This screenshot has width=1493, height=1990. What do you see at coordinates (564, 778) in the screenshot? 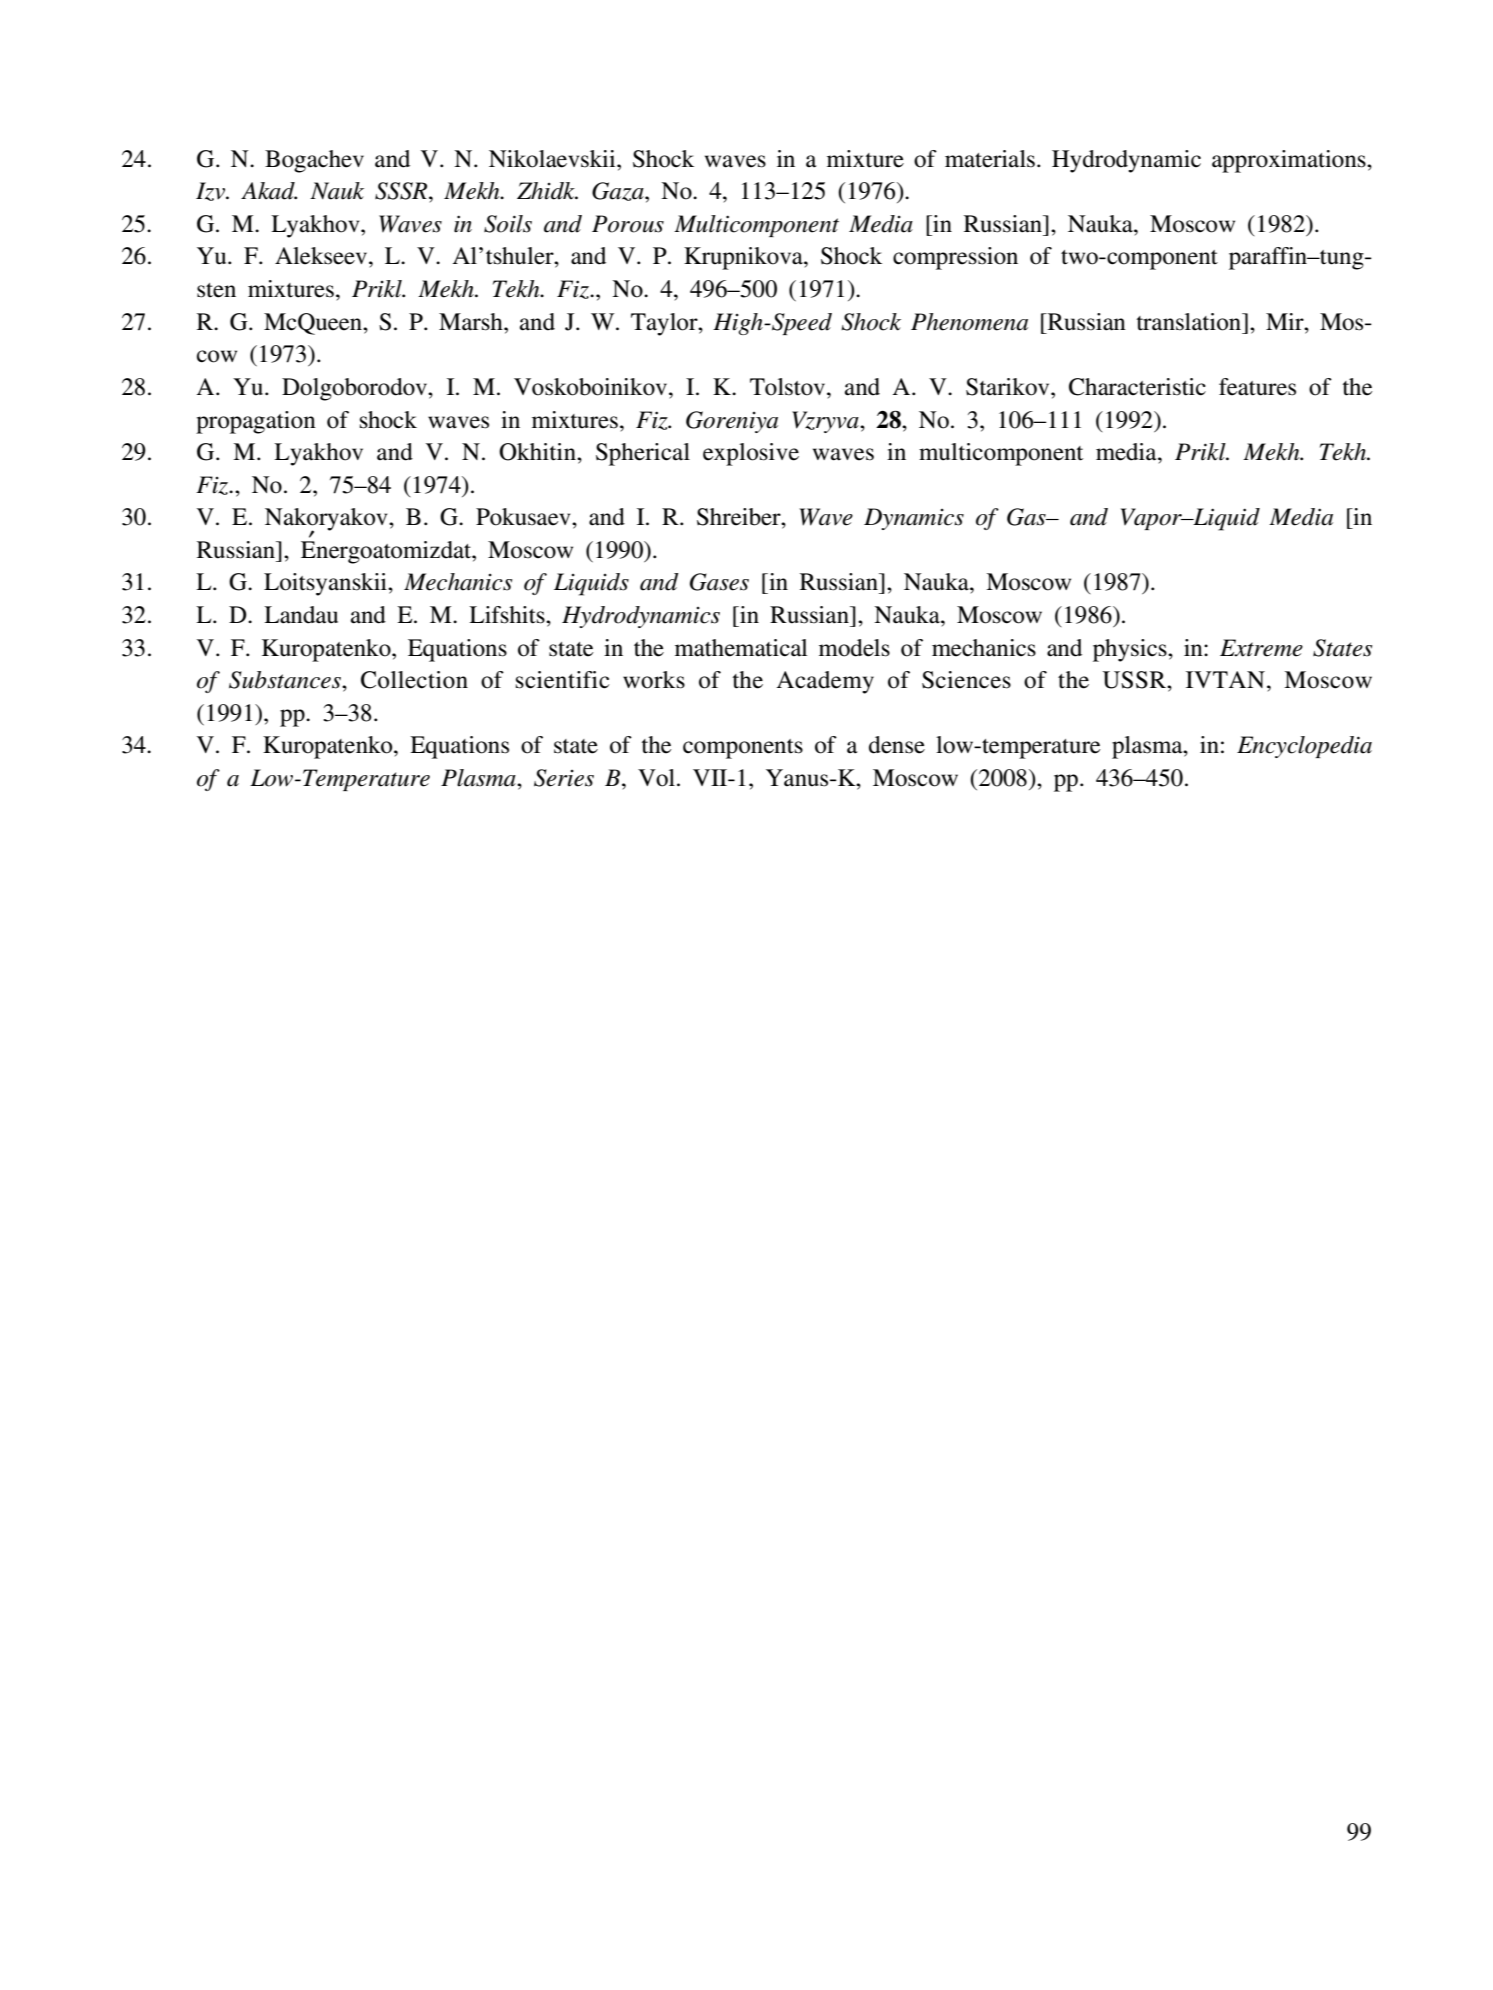
I see `Series` at bounding box center [564, 778].
